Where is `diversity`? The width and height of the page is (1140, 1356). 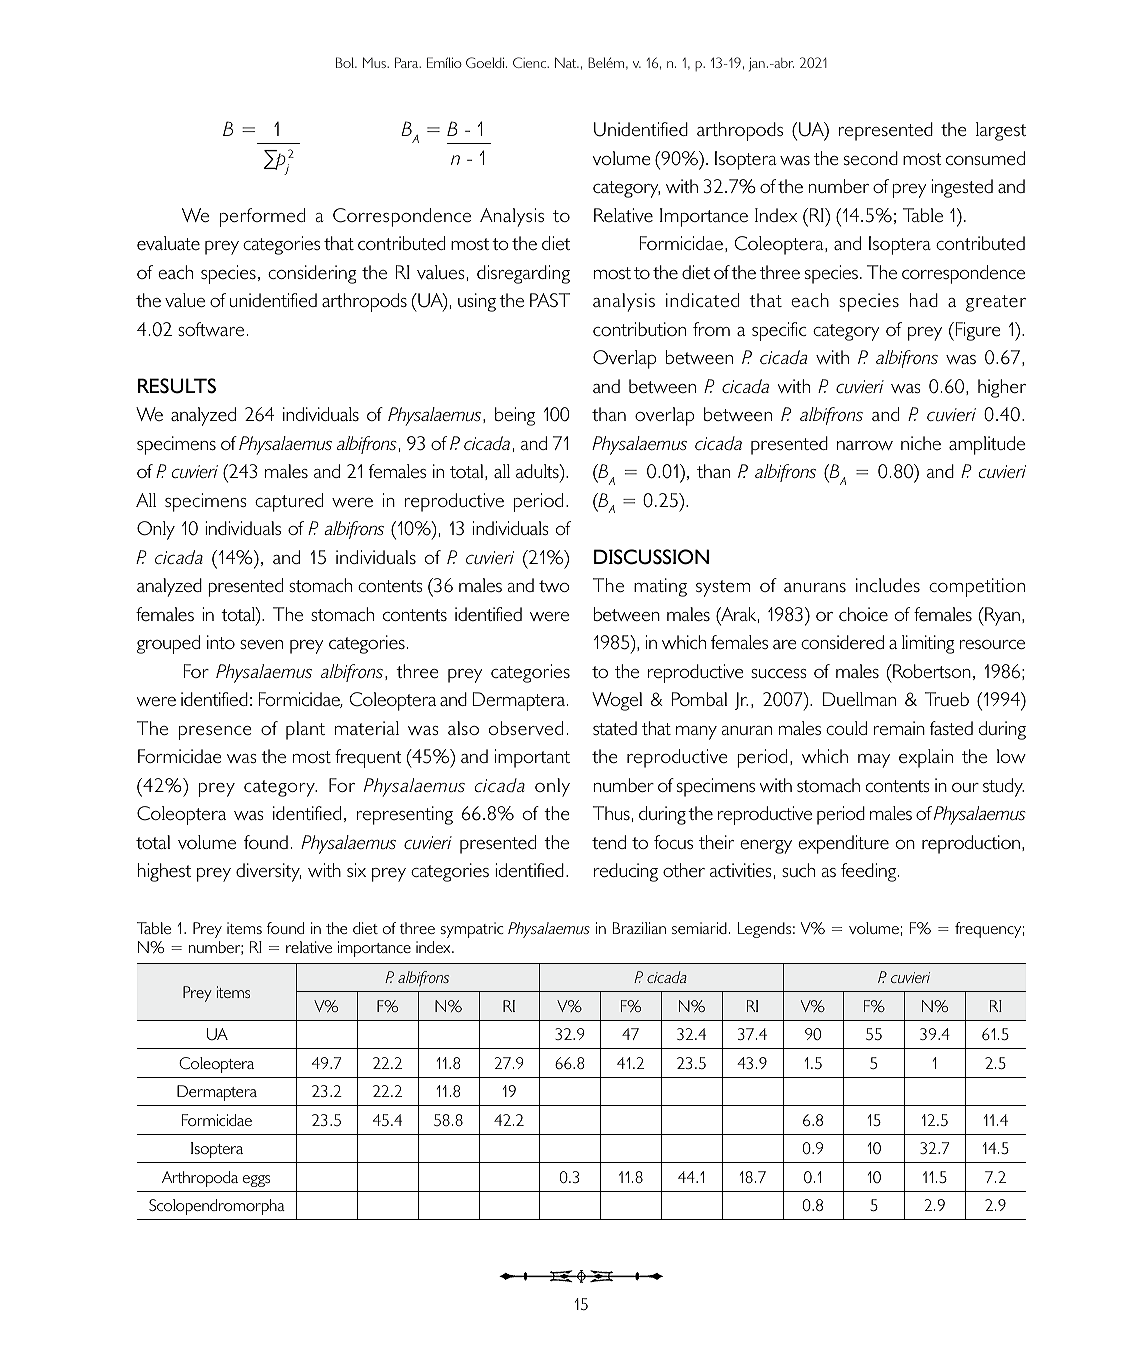
diversity is located at coordinates (268, 872).
